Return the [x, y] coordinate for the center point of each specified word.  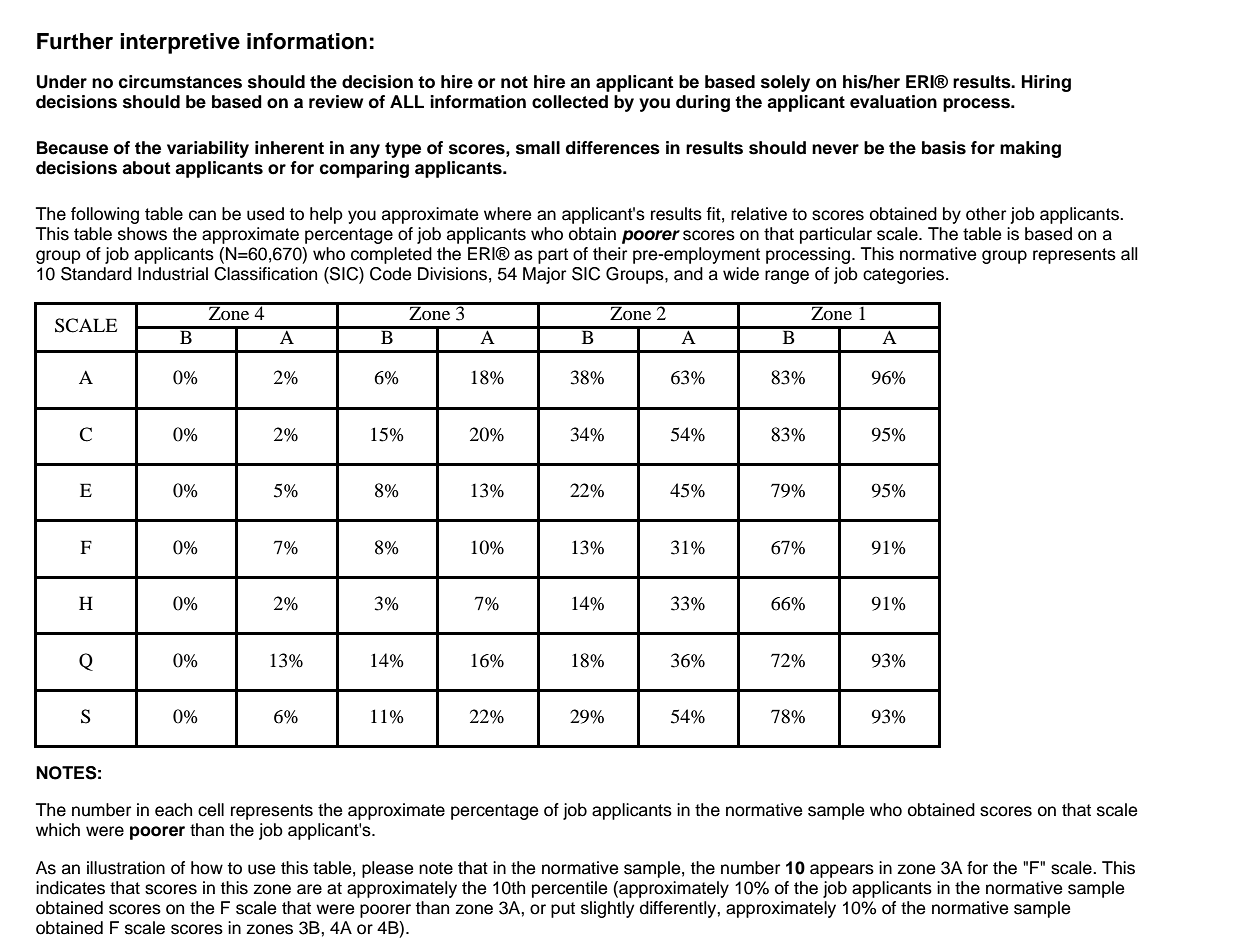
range [787, 277]
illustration [126, 868]
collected [570, 102]
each [173, 810]
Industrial [173, 274]
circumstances [180, 82]
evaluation [893, 102]
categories [905, 275]
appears [842, 871]
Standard [96, 274]
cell [211, 810]
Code [390, 274]
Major [544, 275]
